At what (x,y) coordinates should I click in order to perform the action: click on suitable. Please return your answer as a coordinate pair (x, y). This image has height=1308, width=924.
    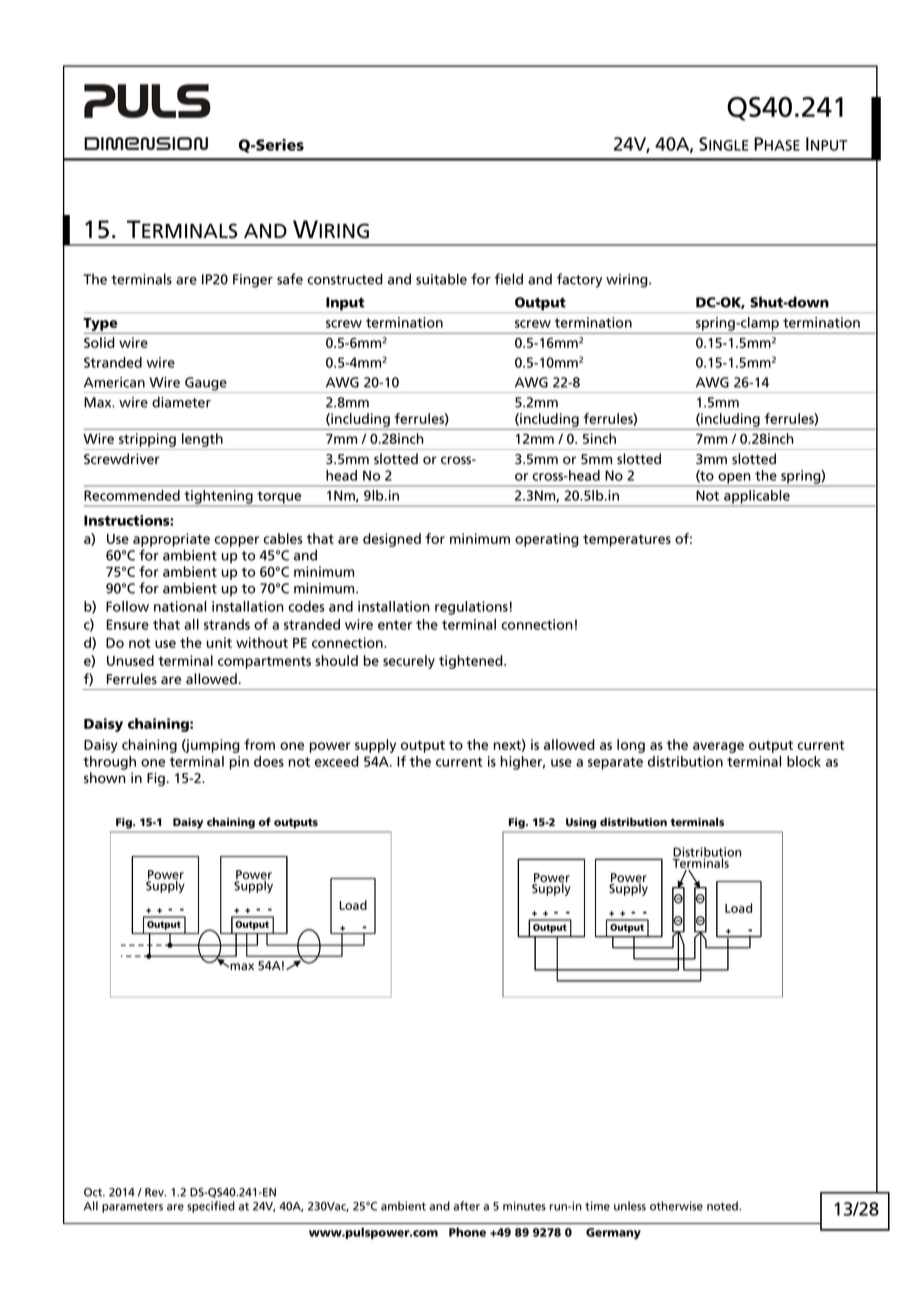
    Looking at the image, I should click on (441, 279).
